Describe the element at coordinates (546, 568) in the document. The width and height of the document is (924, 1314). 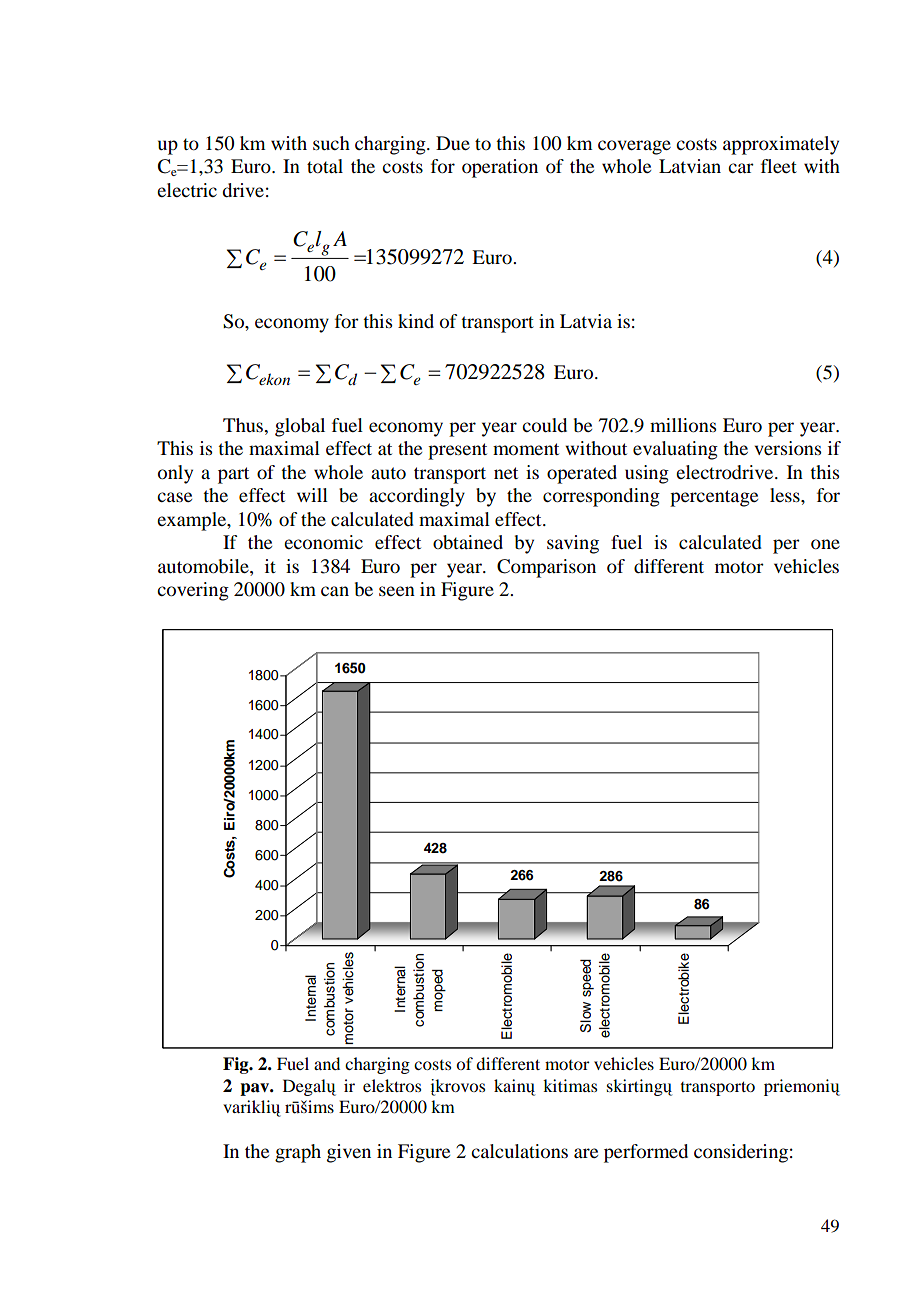
I see `Comparison` at that location.
